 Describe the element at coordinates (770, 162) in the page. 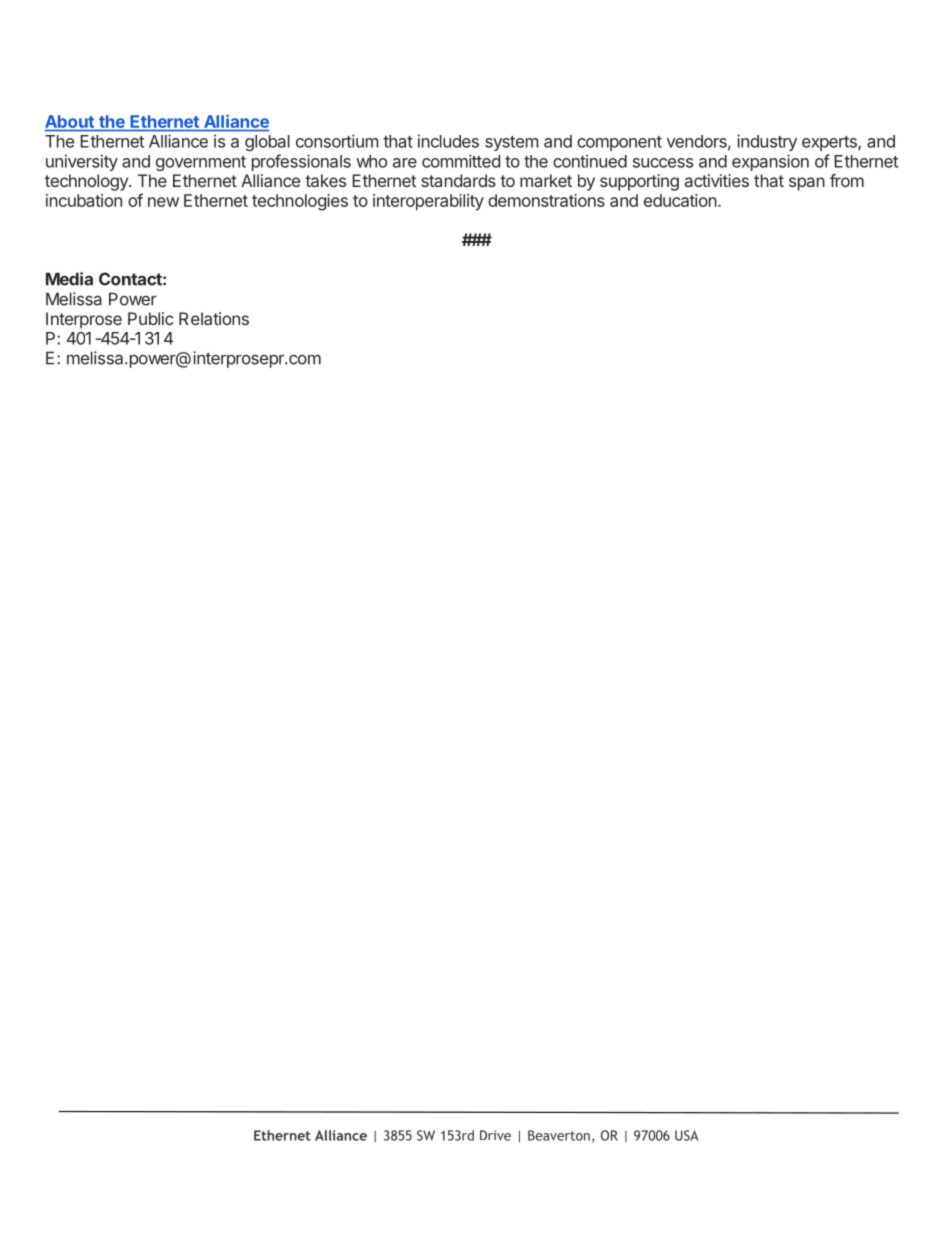

I see `expansion` at that location.
